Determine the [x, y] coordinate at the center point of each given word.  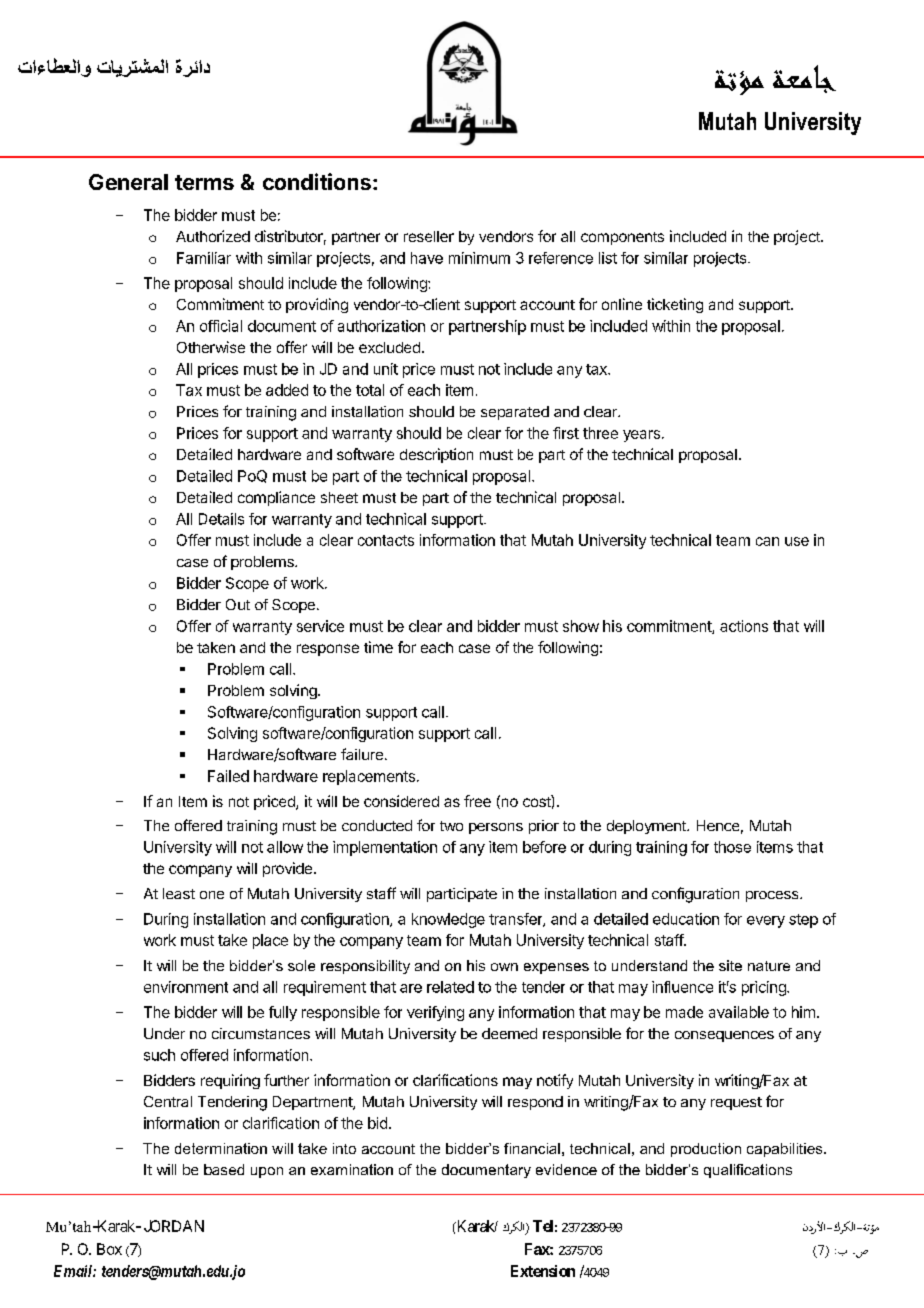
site [730, 965]
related [450, 987]
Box [109, 1249]
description [436, 455]
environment [186, 987]
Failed [228, 776]
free [477, 801]
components [622, 238]
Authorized [213, 236]
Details [221, 519]
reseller [429, 236]
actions [744, 626]
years [641, 436]
